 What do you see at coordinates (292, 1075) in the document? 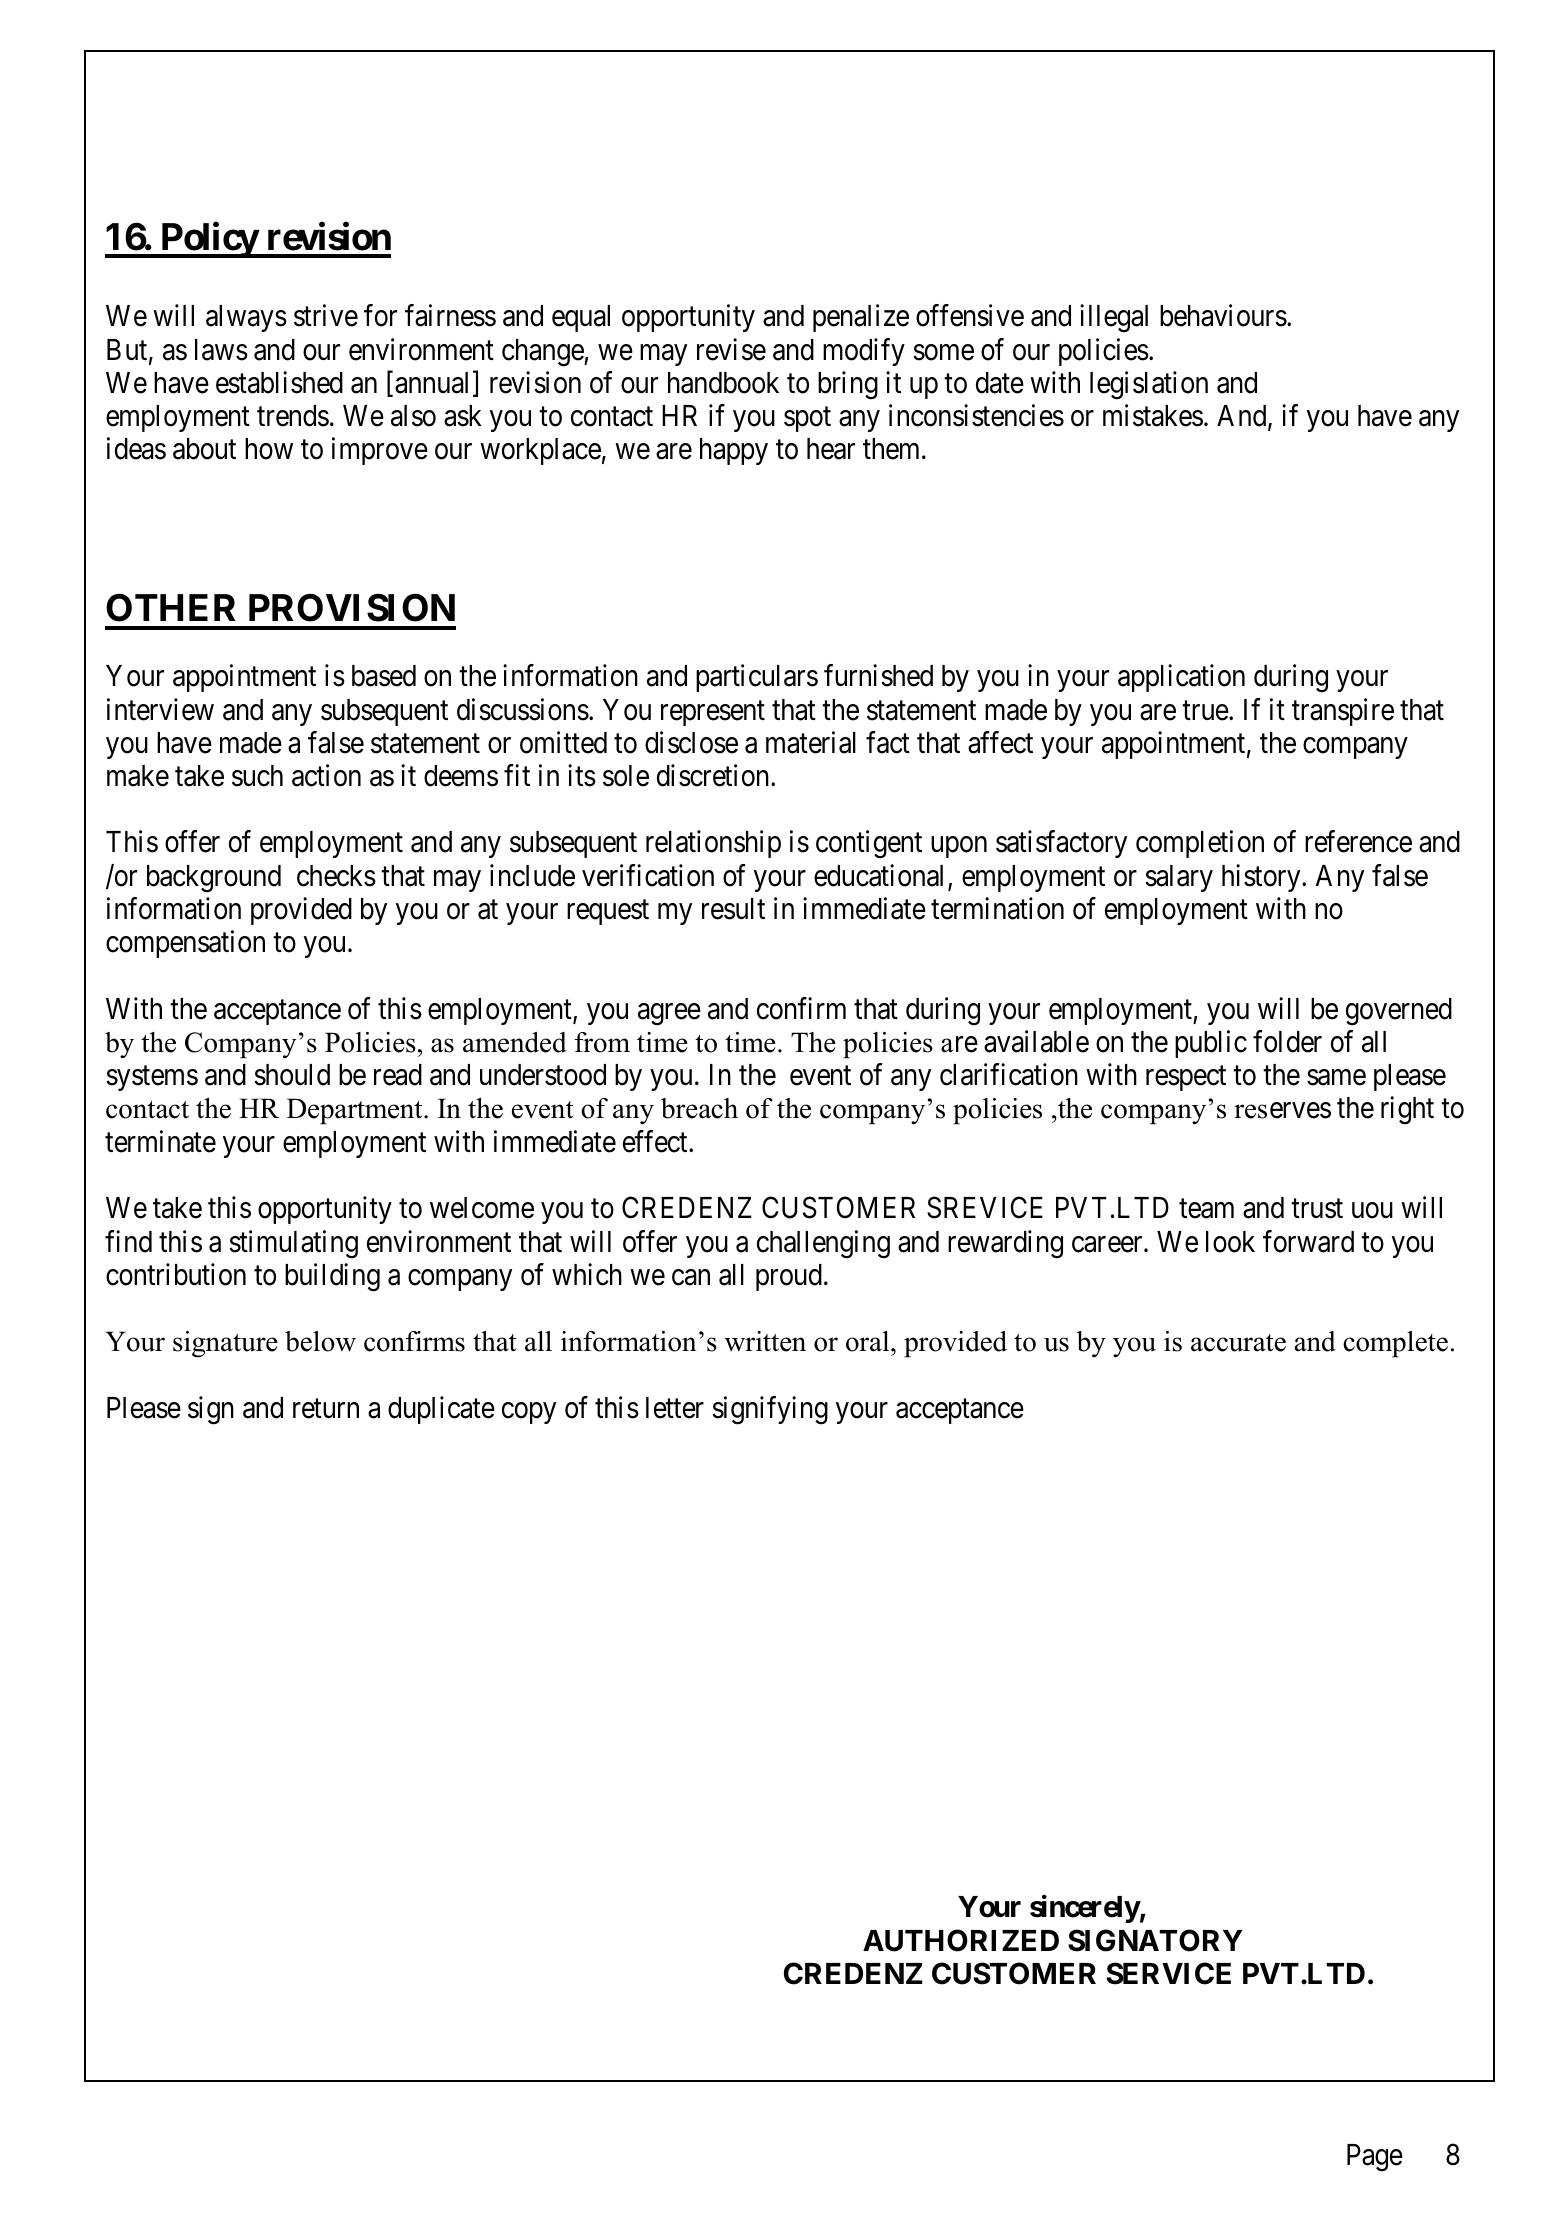
I see `should` at bounding box center [292, 1075].
